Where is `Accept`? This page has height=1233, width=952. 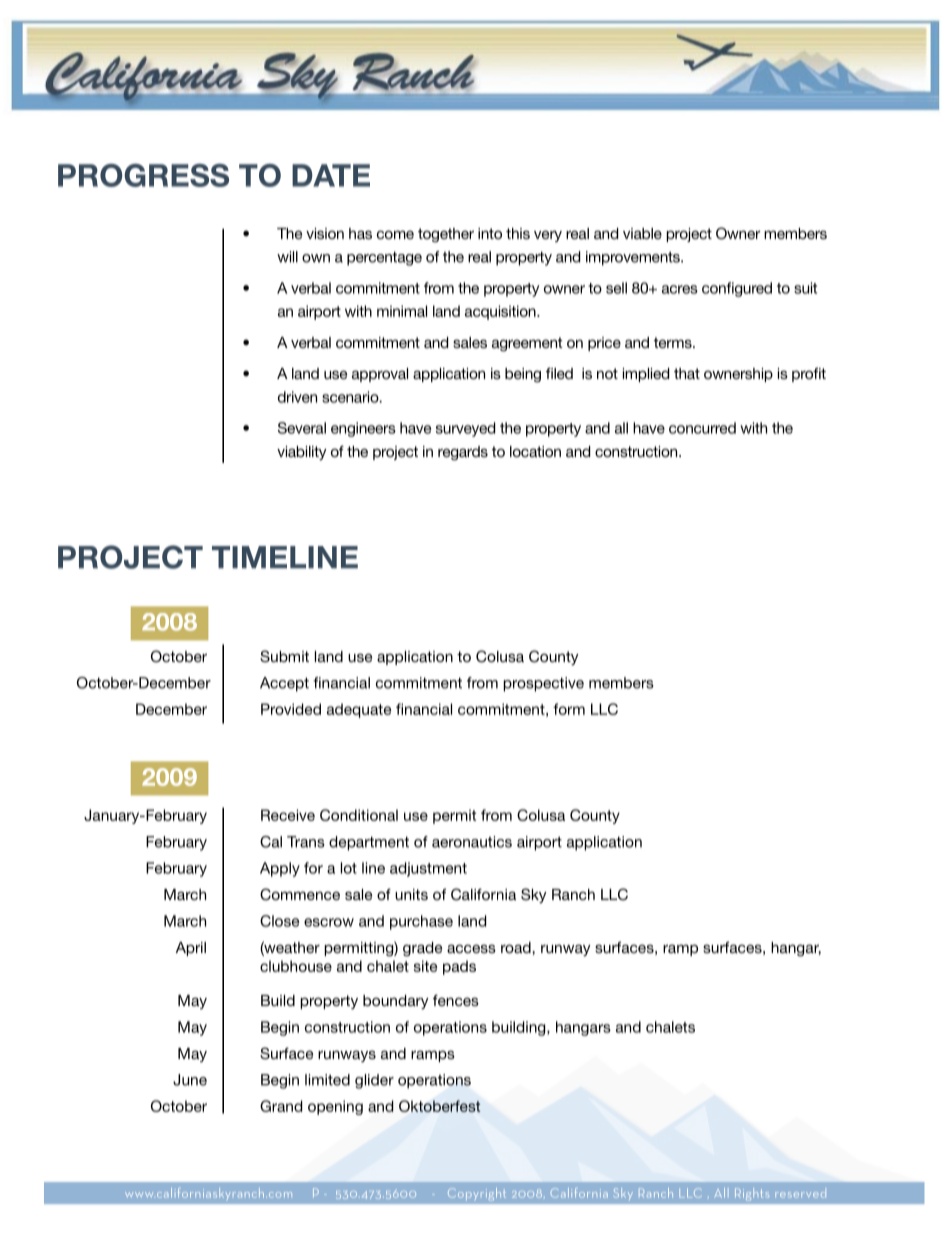
Accept is located at coordinates (284, 684).
